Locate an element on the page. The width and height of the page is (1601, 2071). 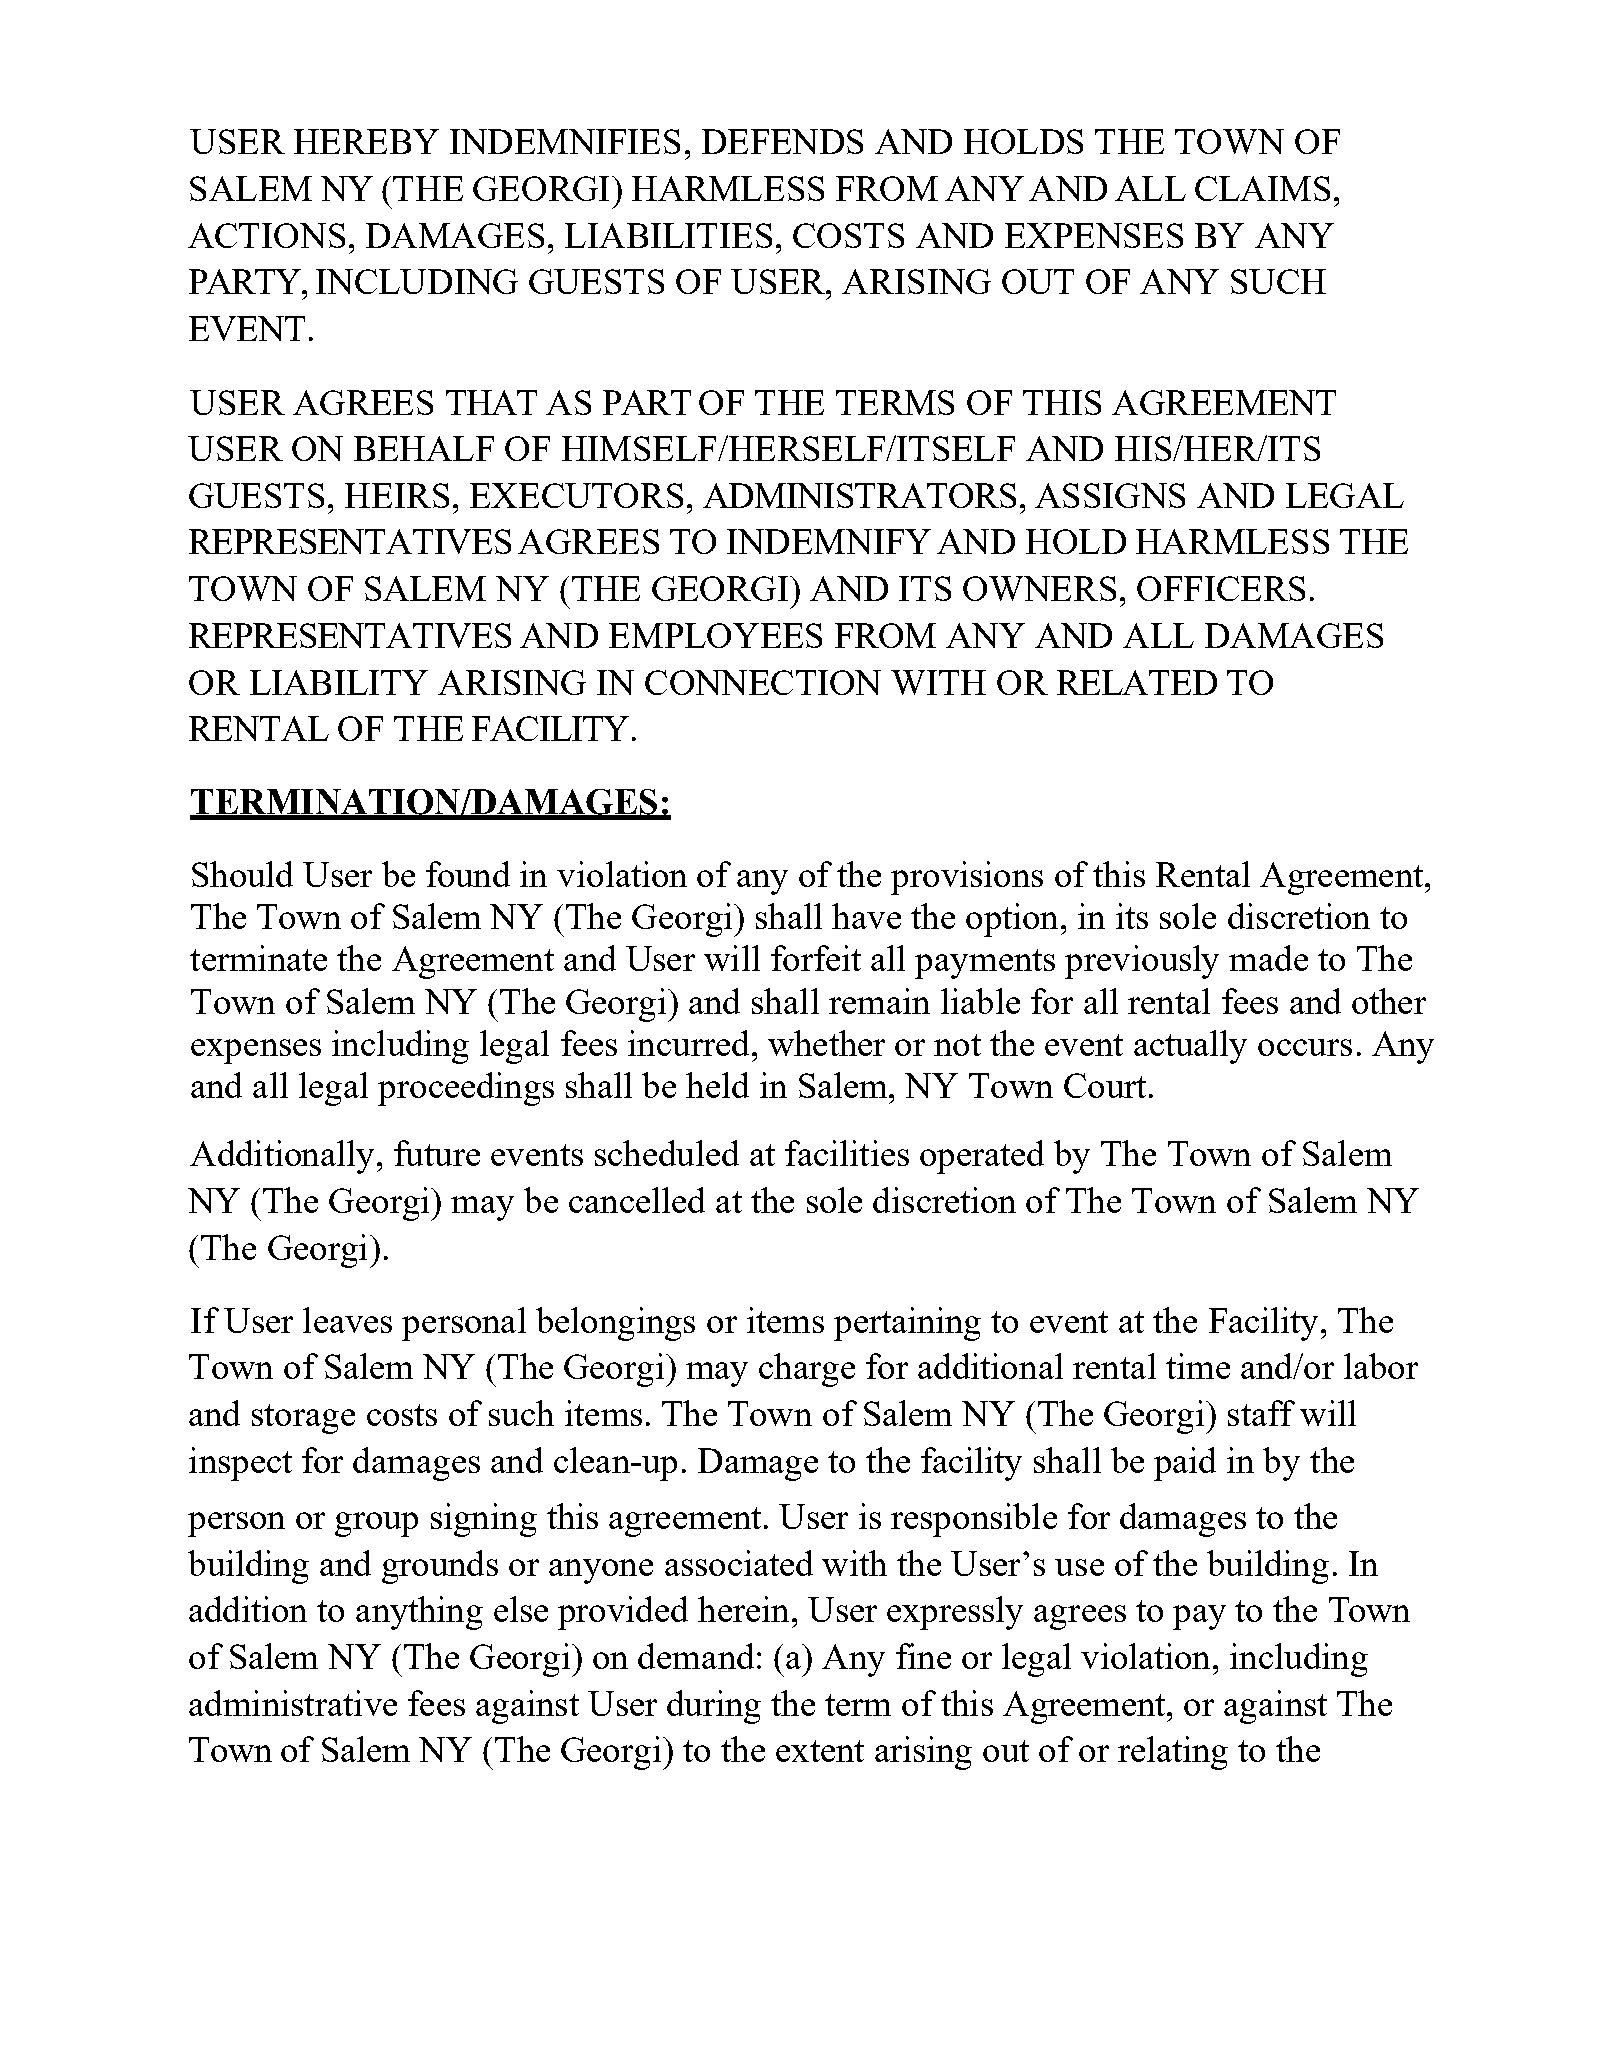
administrative is located at coordinates (293, 1703).
